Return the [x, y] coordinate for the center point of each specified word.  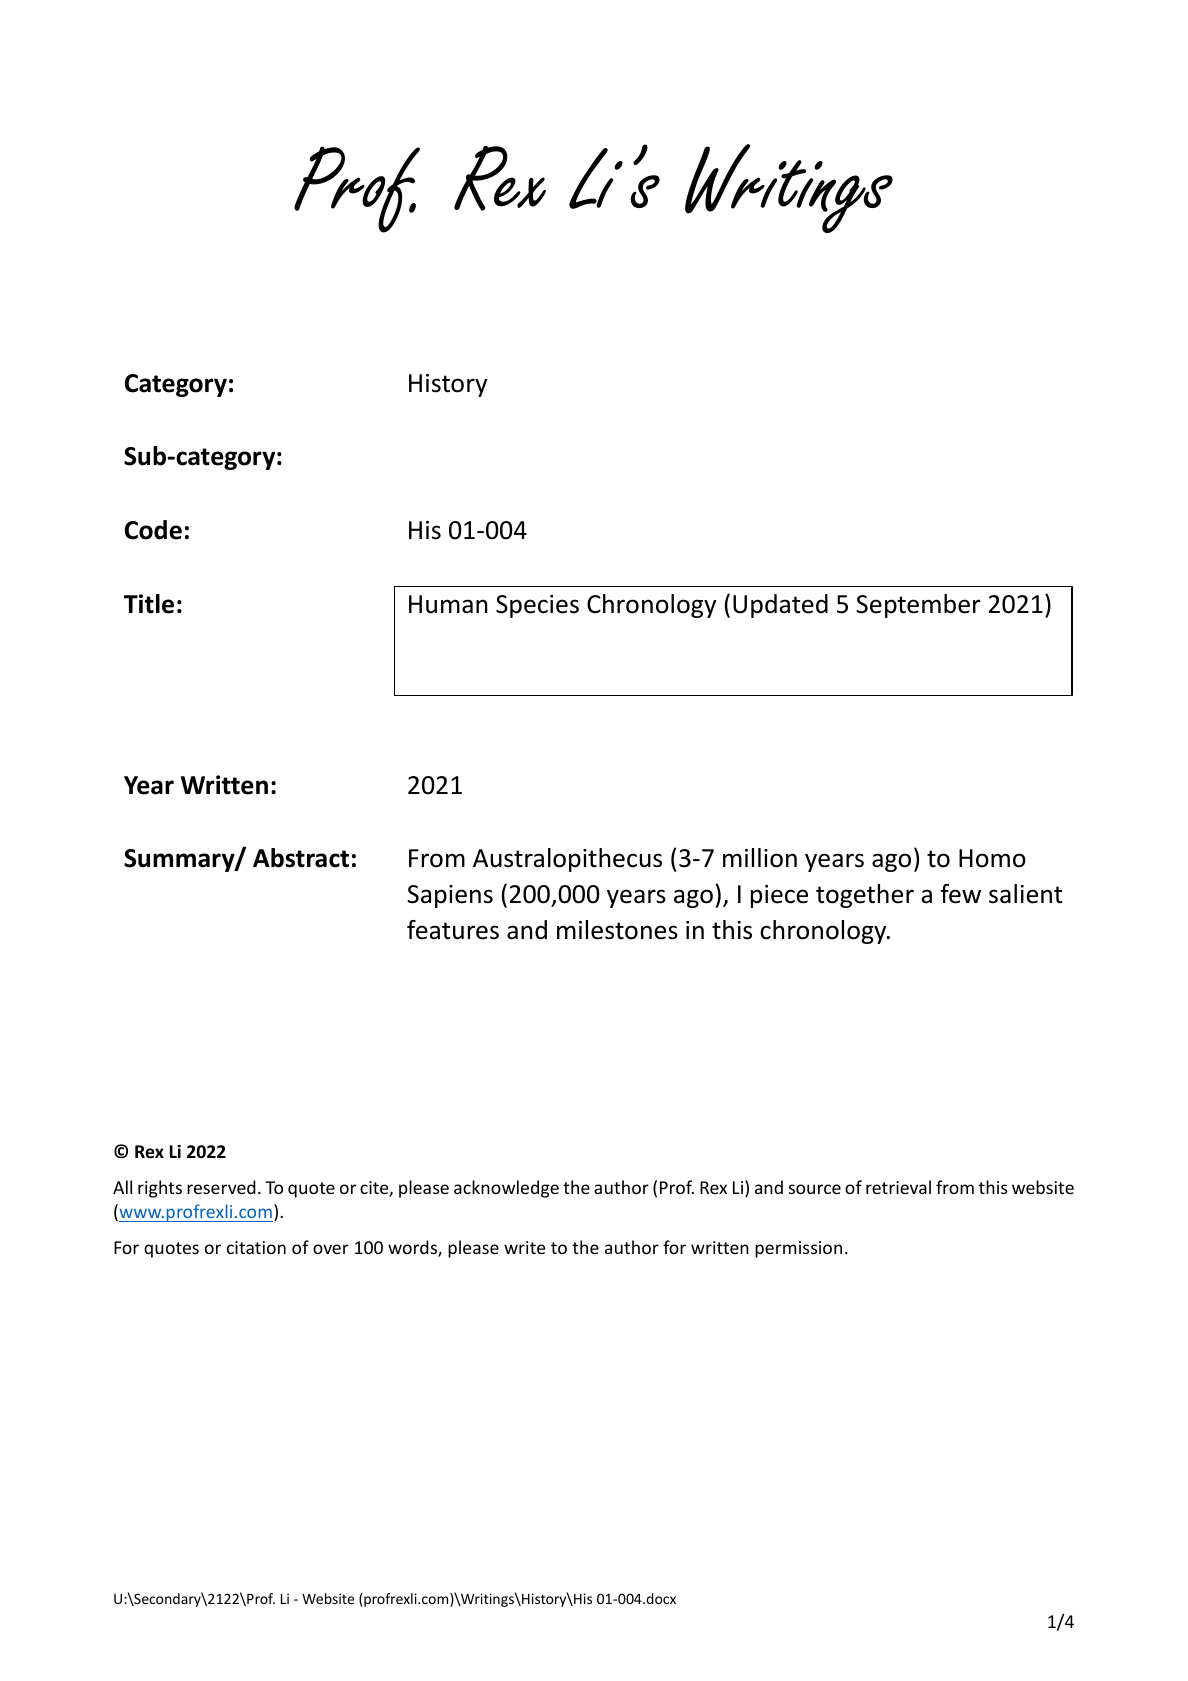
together [865, 896]
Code [153, 530]
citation [256, 1247]
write [524, 1247]
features [453, 930]
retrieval [898, 1187]
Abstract [301, 858]
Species [537, 606]
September [918, 606]
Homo [992, 858]
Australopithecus [567, 860]
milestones [617, 930]
